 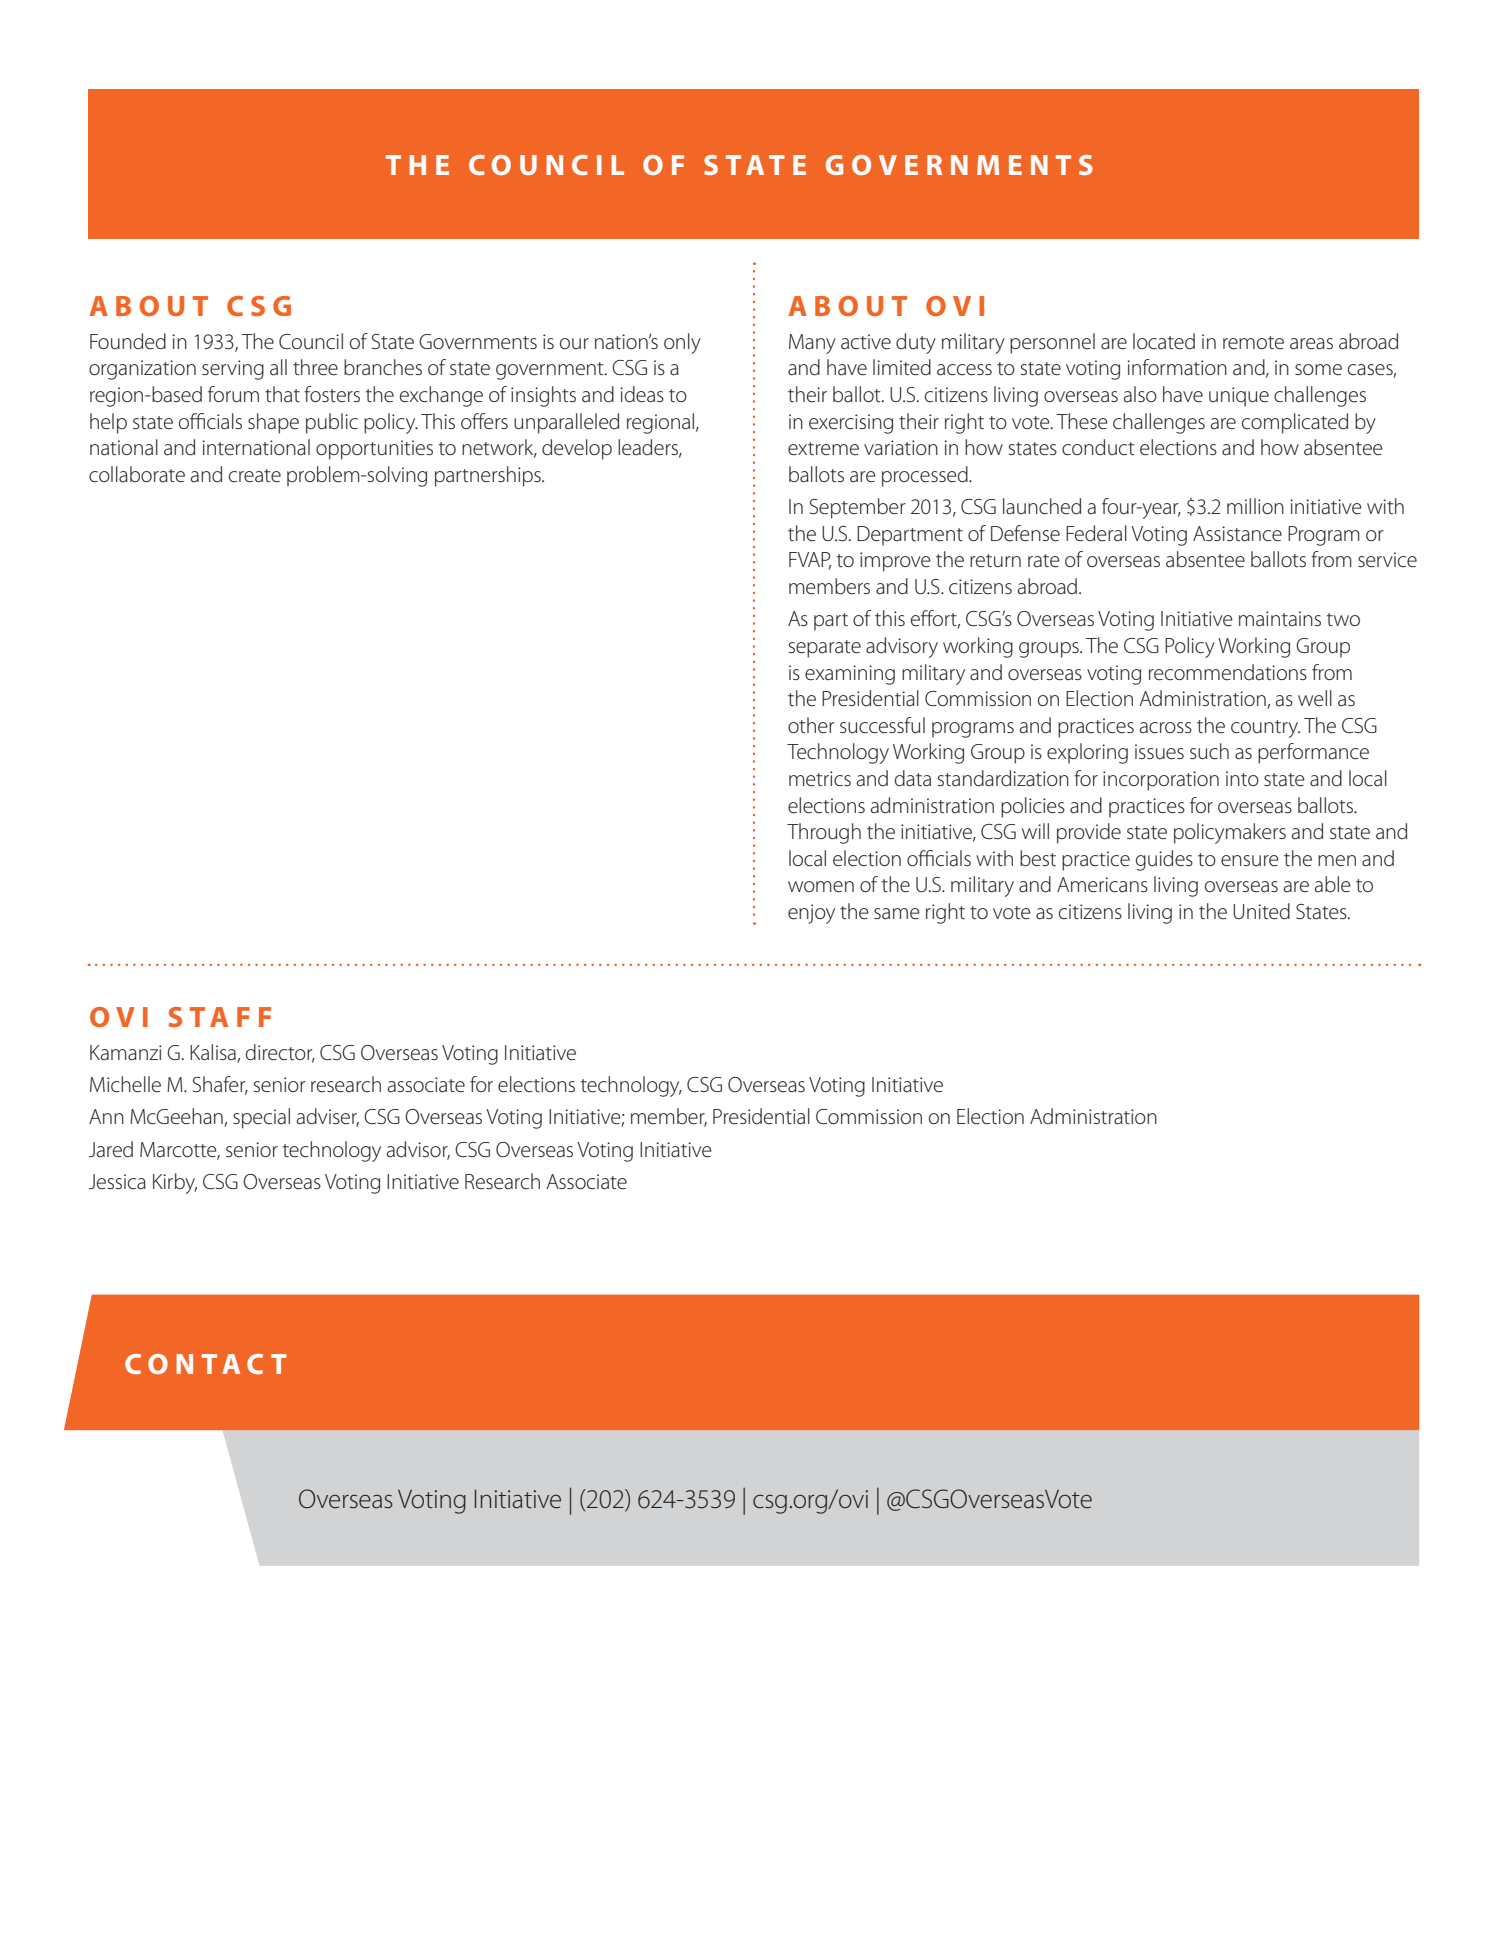 I want to click on Many, so click(x=812, y=344).
